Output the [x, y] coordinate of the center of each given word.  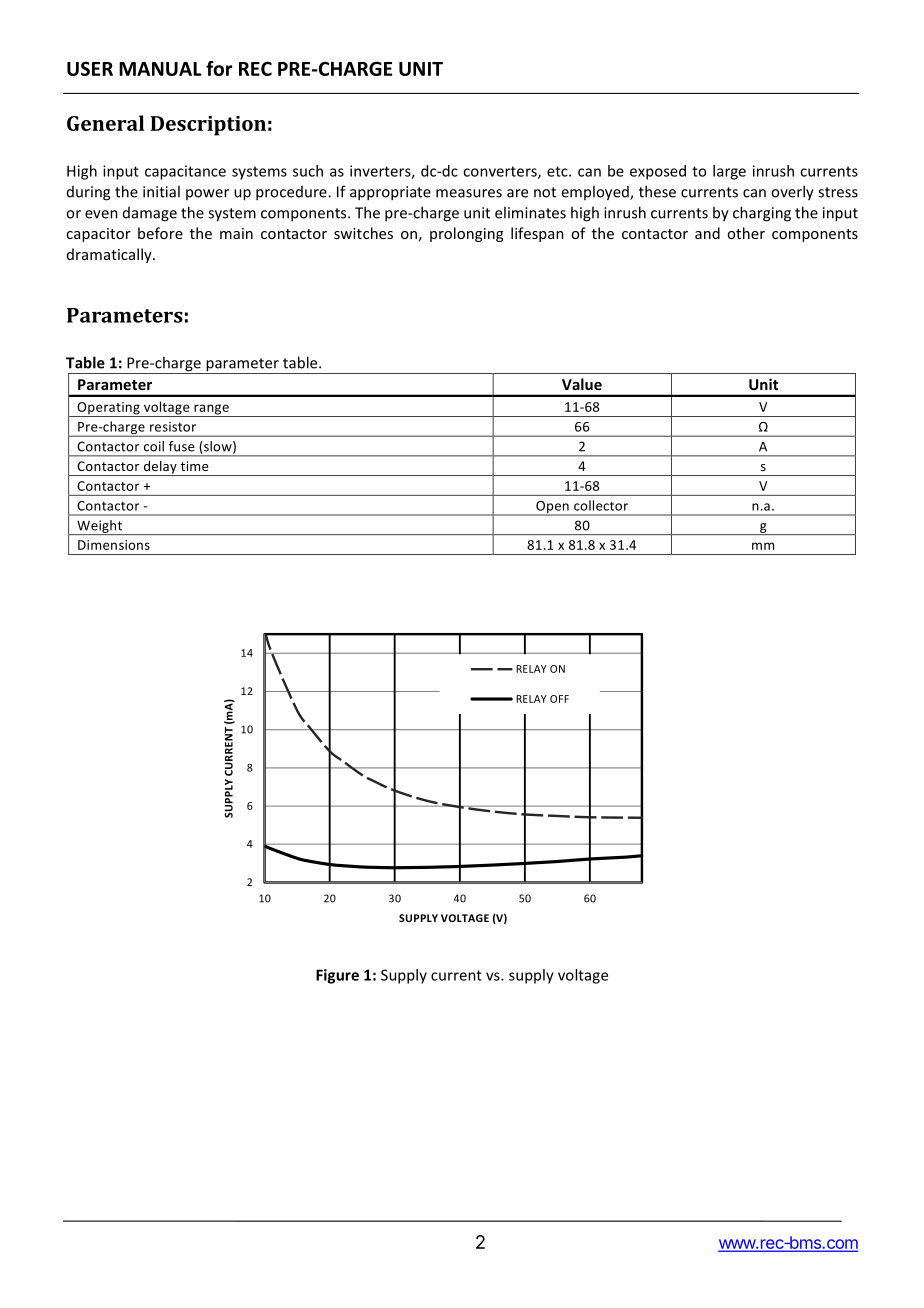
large [729, 172]
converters [501, 172]
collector [601, 505]
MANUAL [160, 69]
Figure [337, 976]
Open [552, 508]
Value [582, 384]
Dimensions [114, 545]
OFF [559, 699]
